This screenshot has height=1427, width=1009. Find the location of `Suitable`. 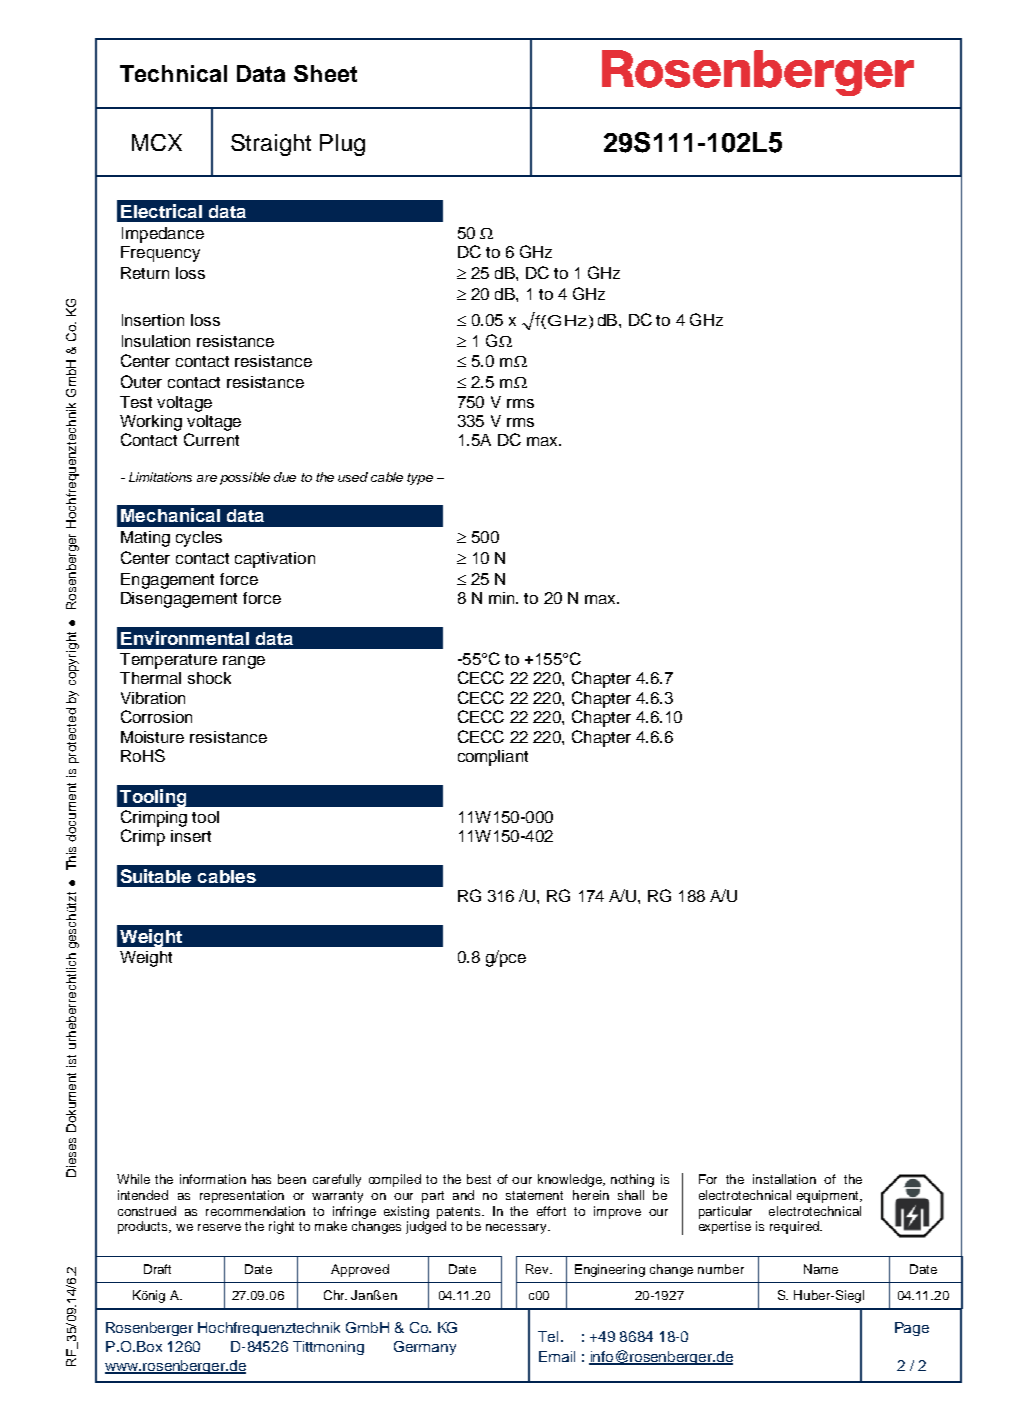

Suitable is located at coordinates (156, 876).
